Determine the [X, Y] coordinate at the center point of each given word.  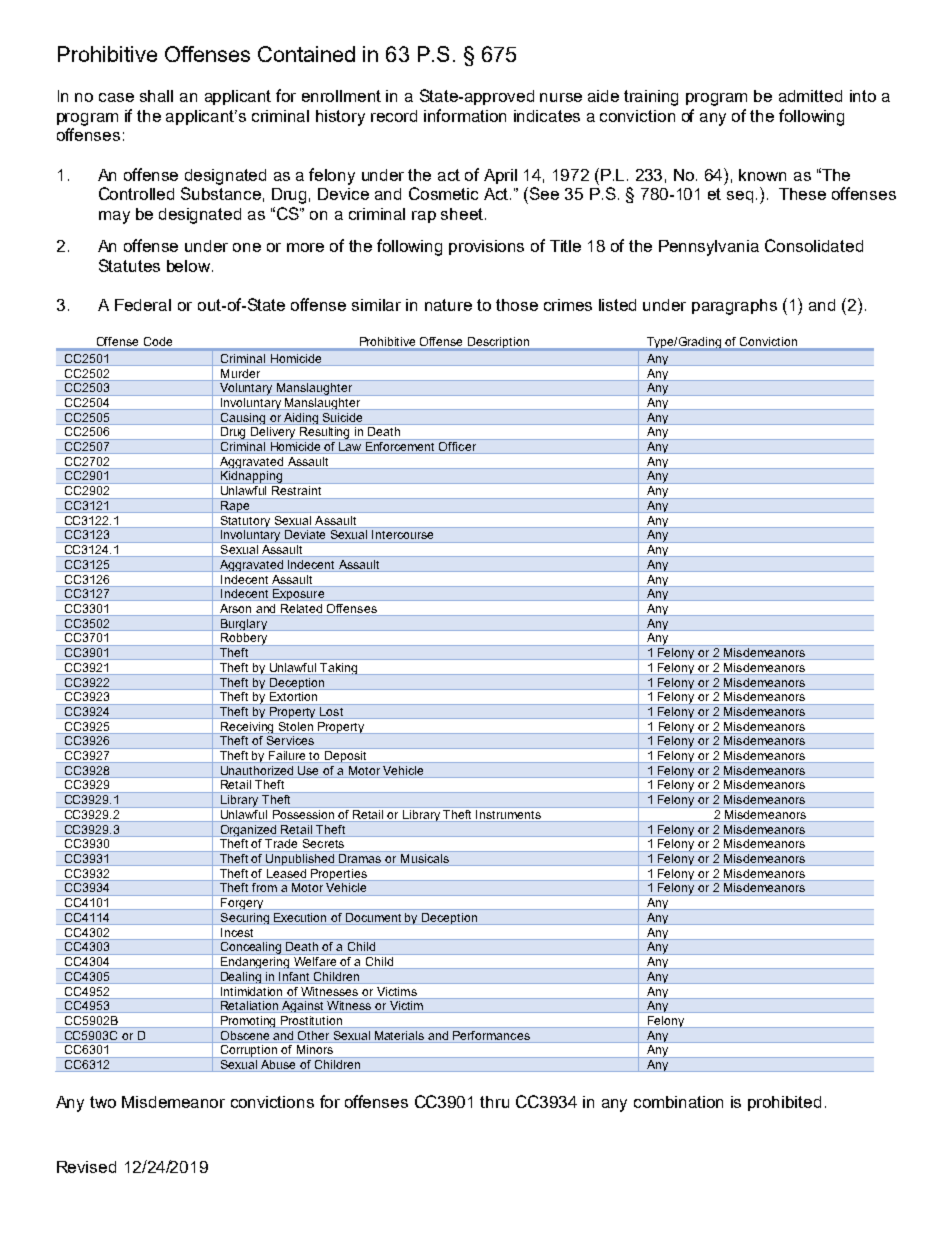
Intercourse [402, 534]
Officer [458, 448]
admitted [810, 96]
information [465, 115]
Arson [236, 610]
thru [494, 1102]
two [103, 1102]
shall [156, 96]
